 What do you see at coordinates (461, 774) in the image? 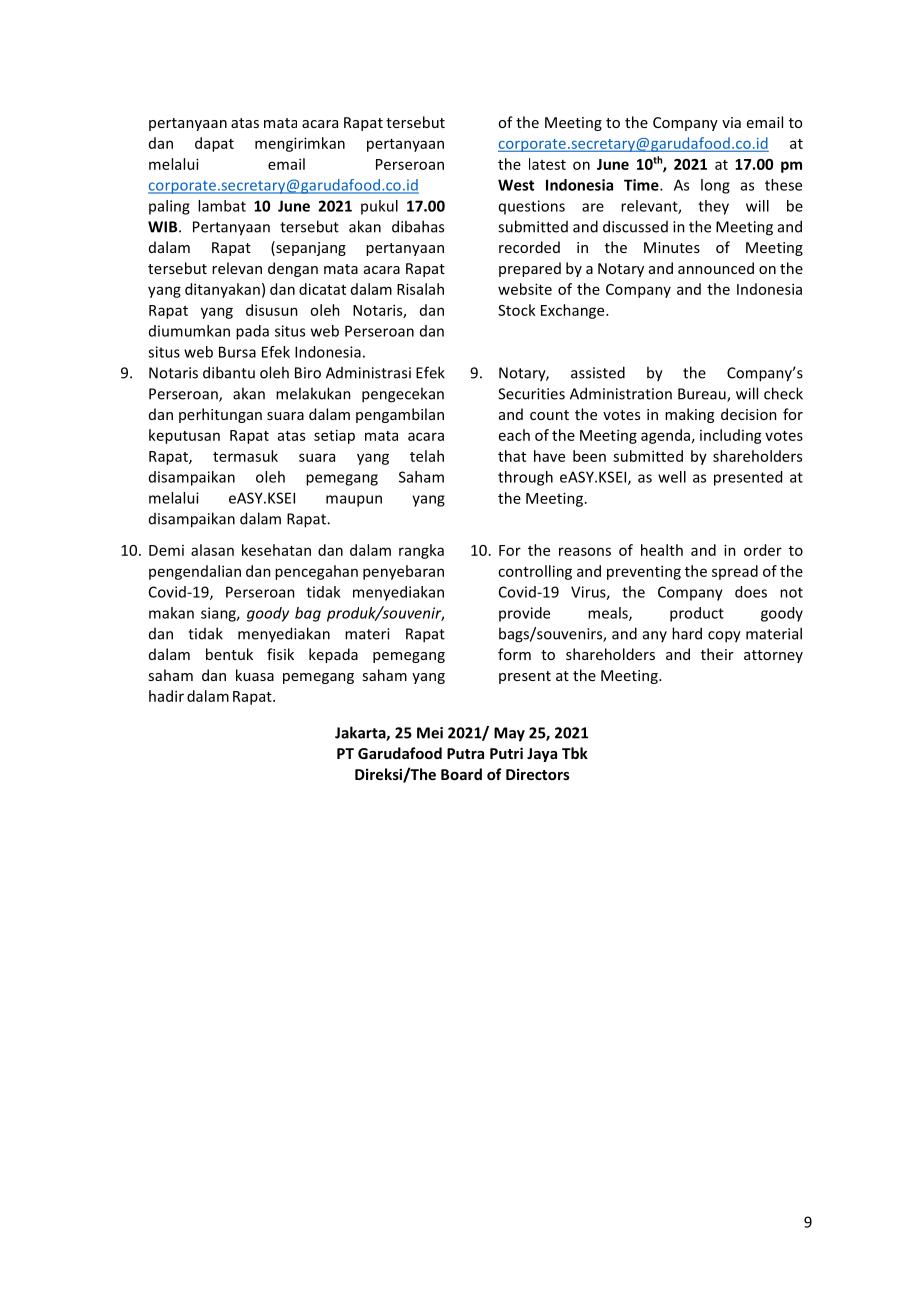
I see `Board` at bounding box center [461, 774].
